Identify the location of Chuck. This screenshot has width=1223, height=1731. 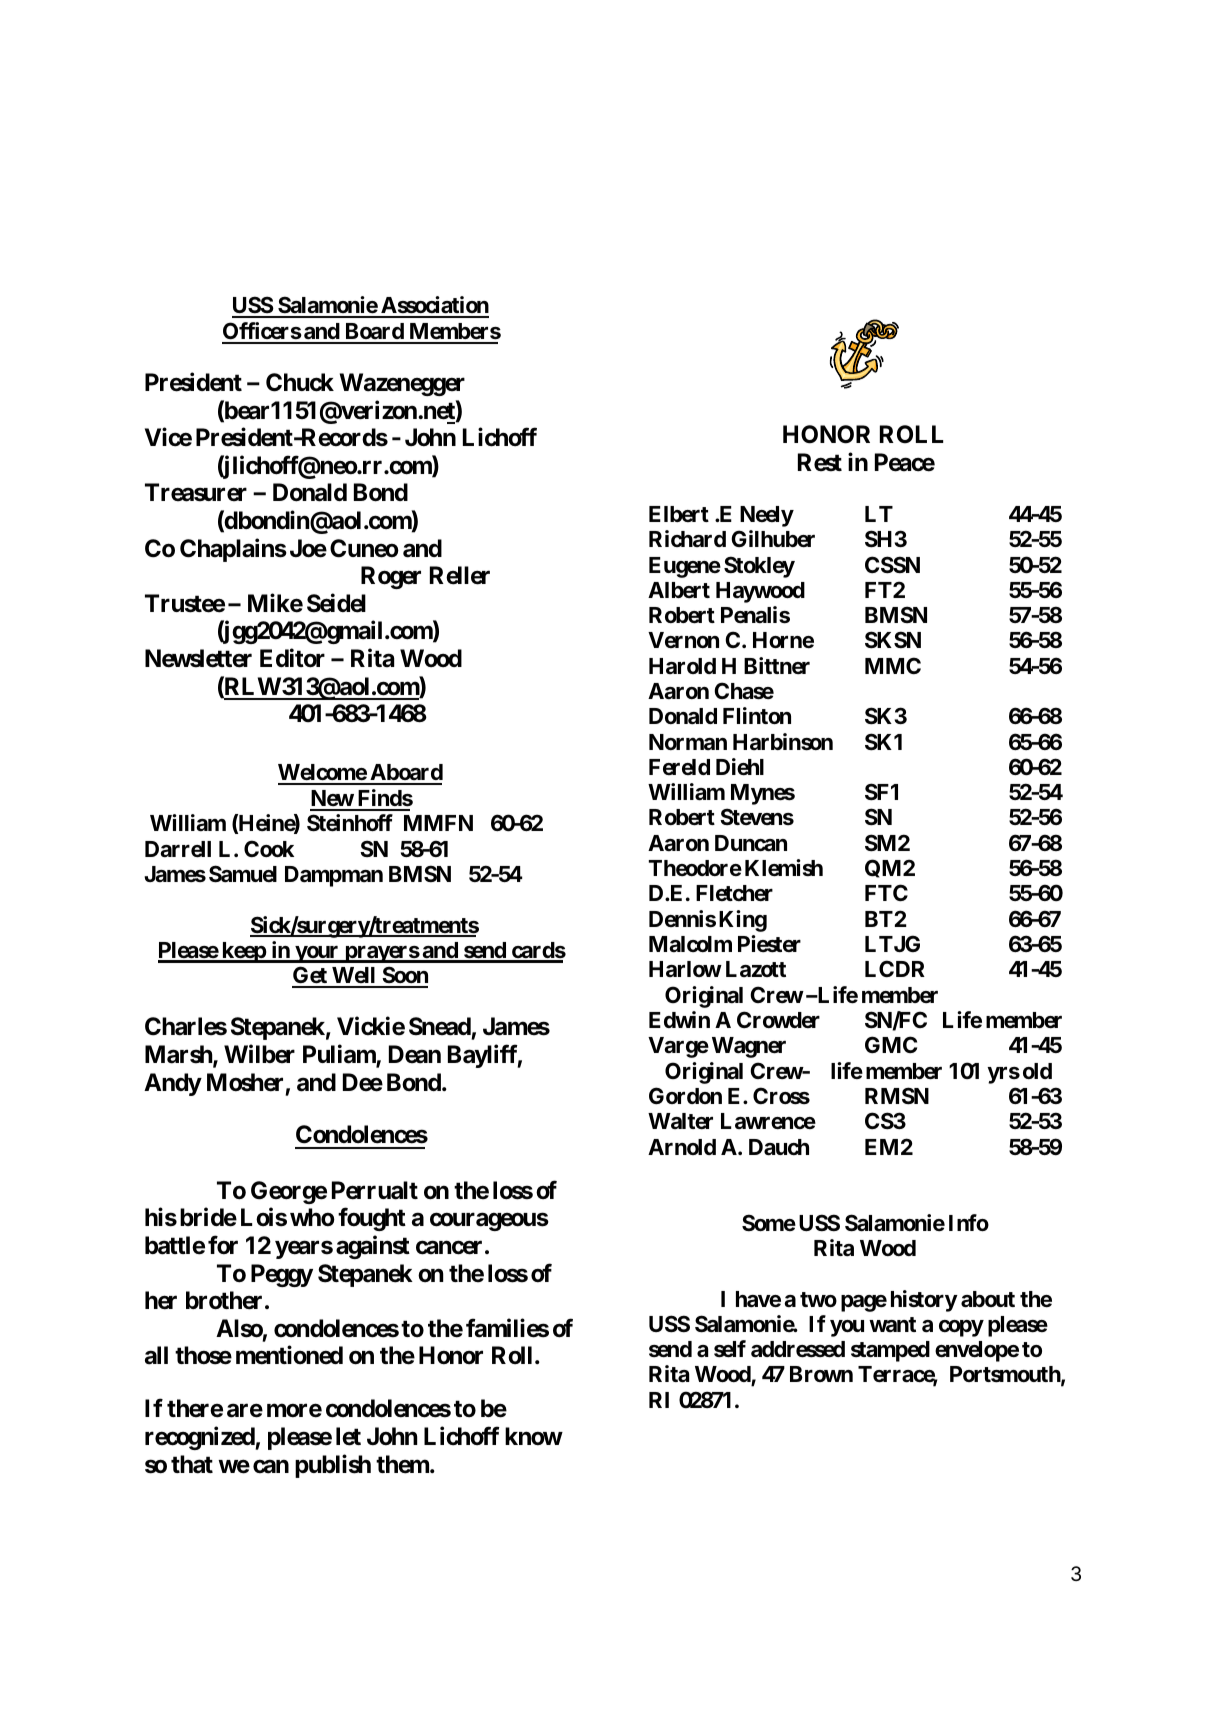
(300, 382).
